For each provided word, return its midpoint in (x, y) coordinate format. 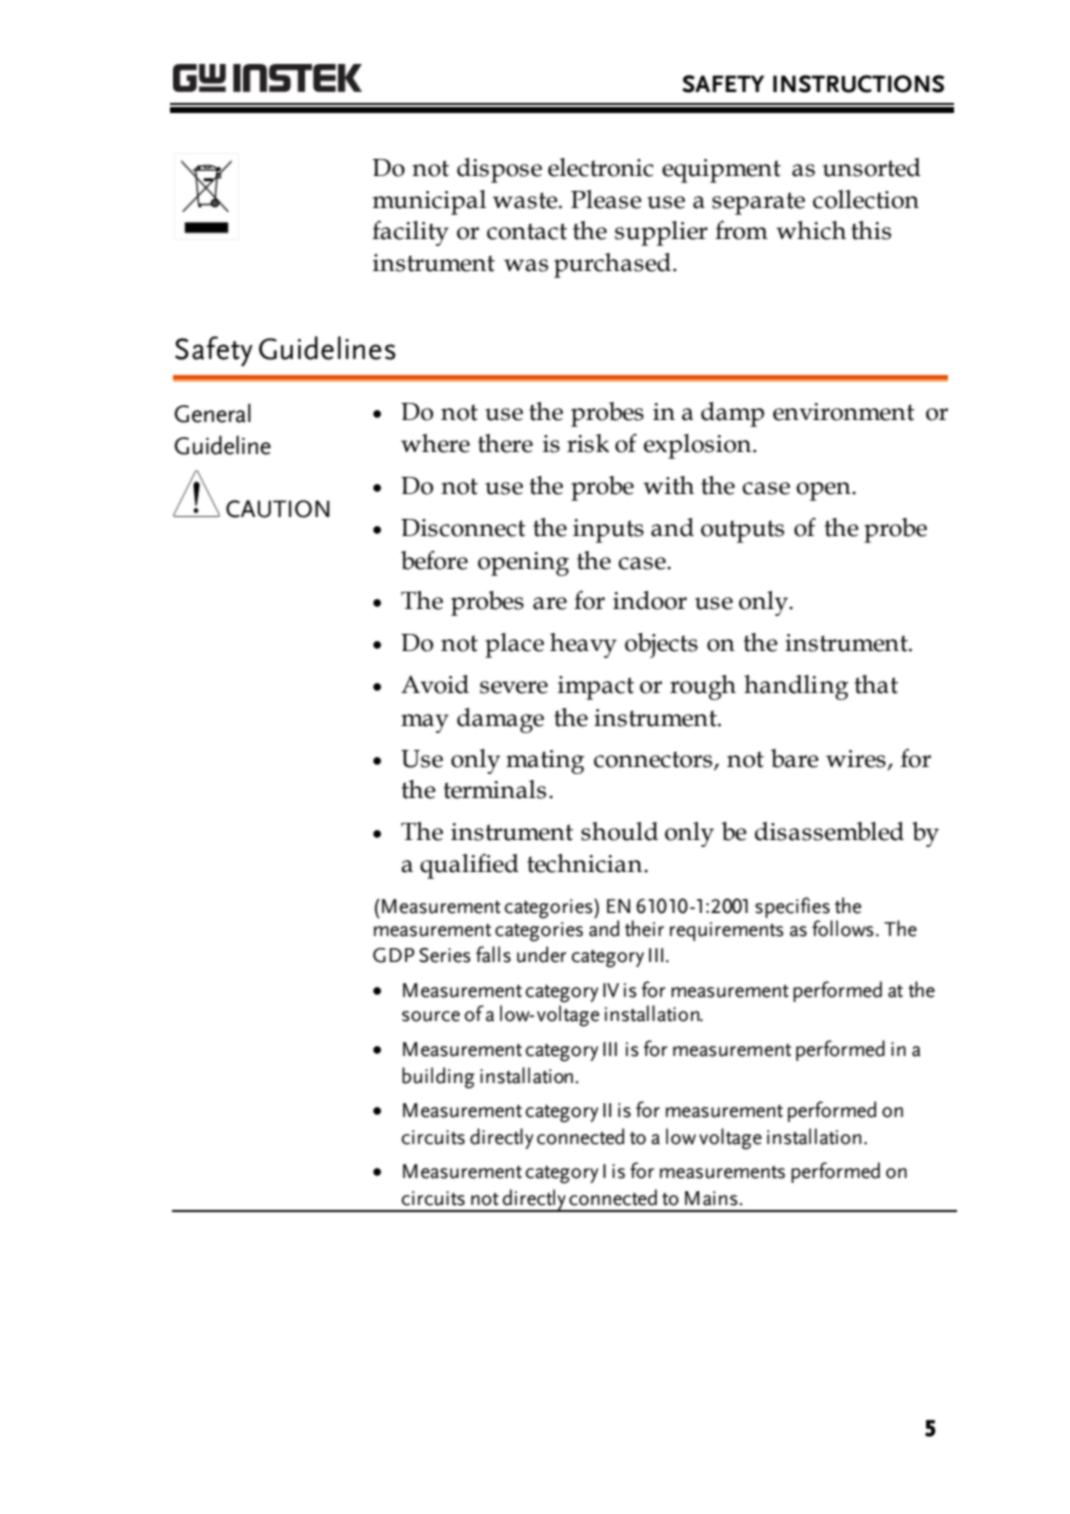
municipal (429, 202)
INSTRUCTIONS (858, 84)
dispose (499, 170)
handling (796, 687)
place (514, 645)
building (438, 1078)
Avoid (435, 684)
